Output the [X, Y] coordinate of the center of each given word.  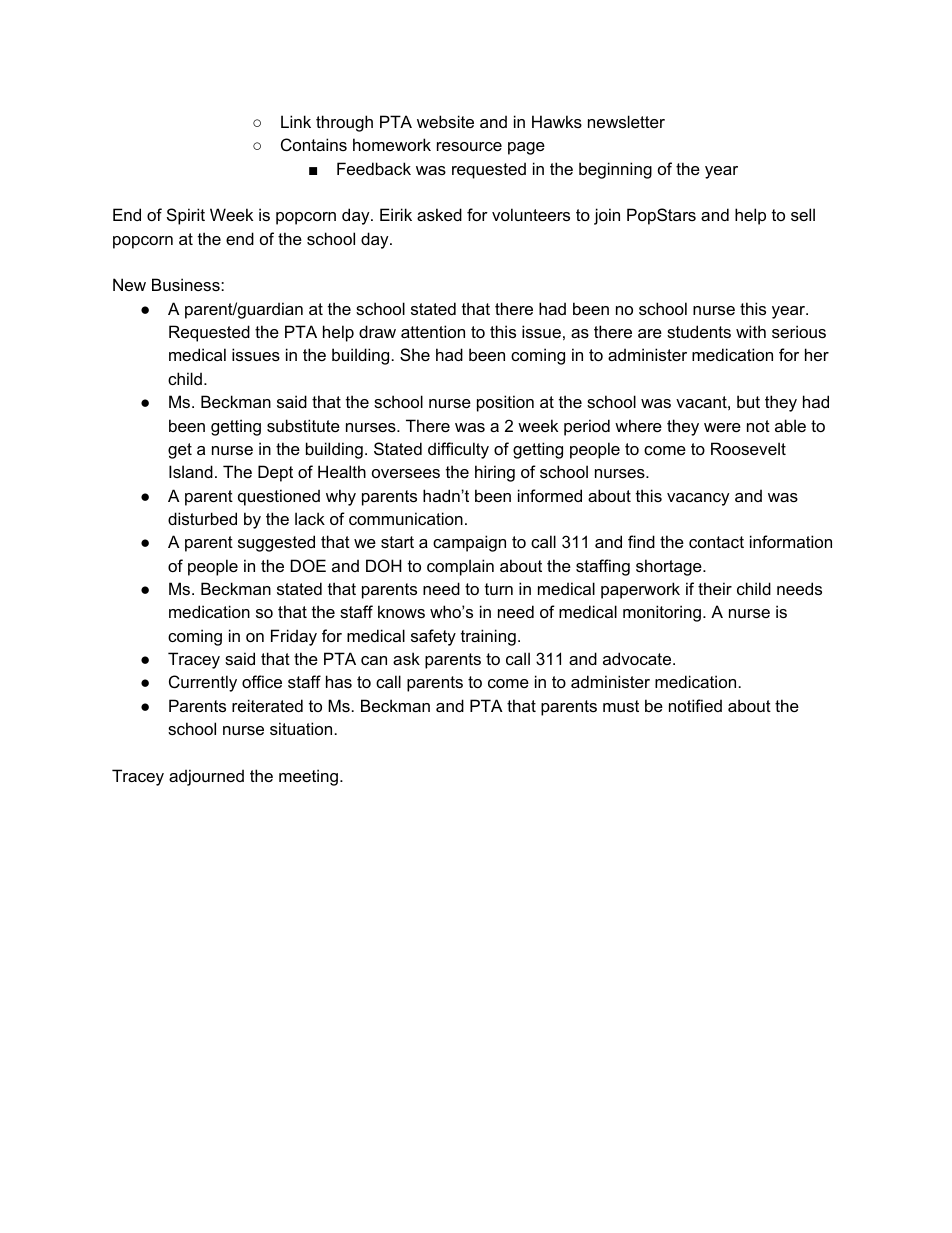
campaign [469, 543]
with [751, 331]
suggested [276, 543]
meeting [308, 777]
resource [469, 146]
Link [296, 121]
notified [695, 705]
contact [716, 542]
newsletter [626, 121]
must [621, 706]
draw [377, 331]
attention [433, 331]
